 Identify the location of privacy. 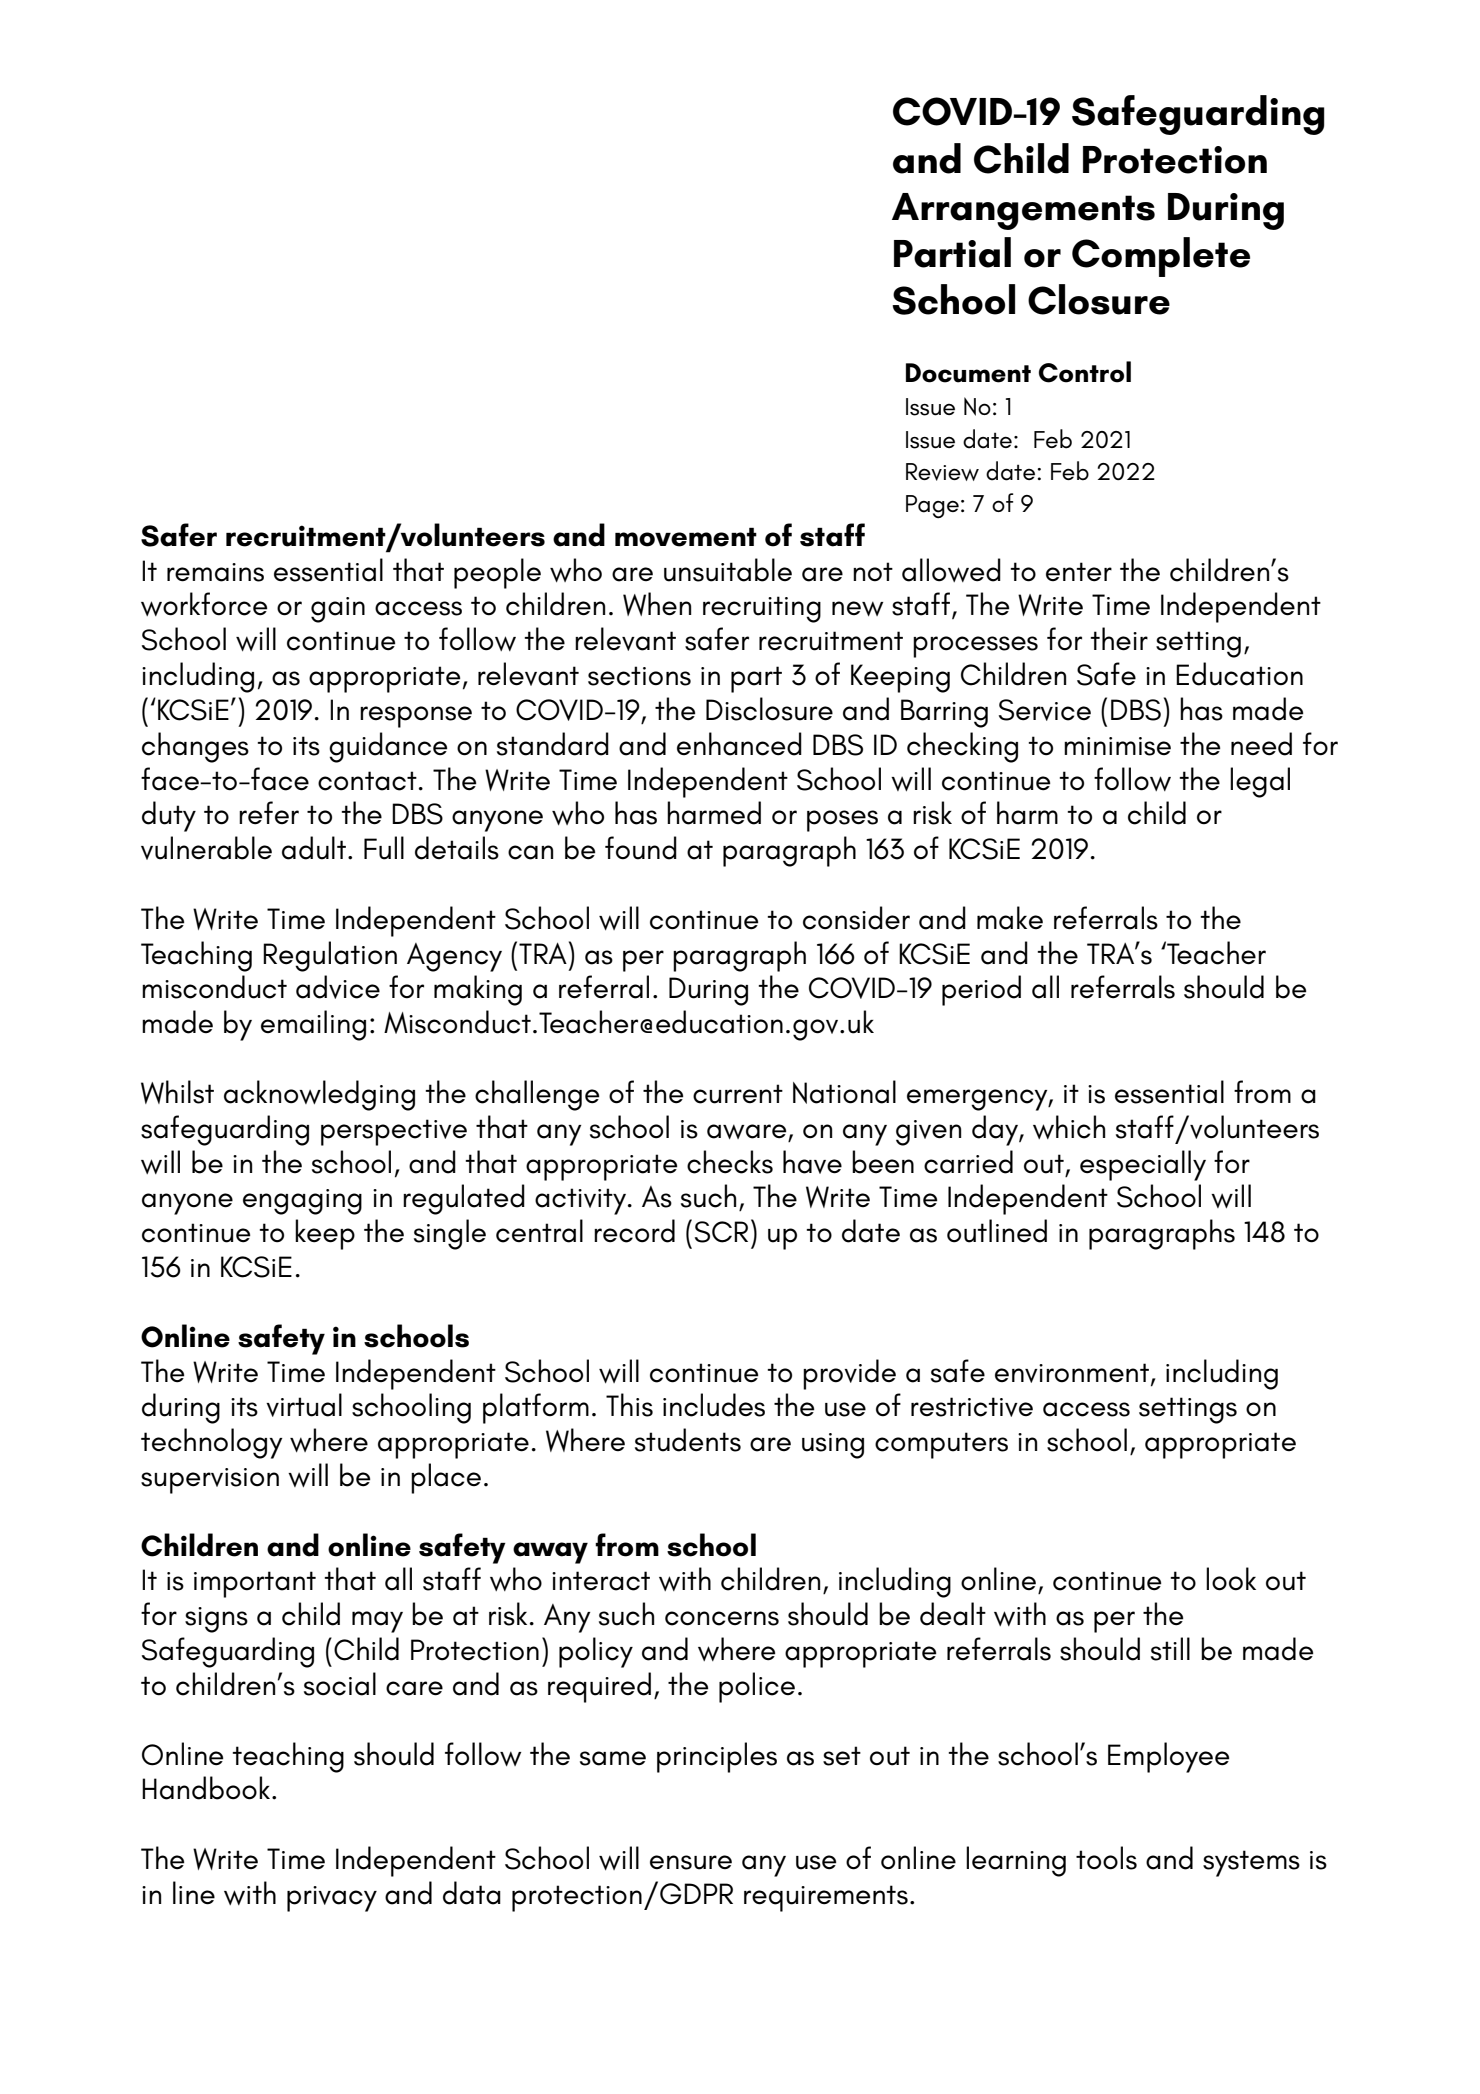
(332, 1899).
